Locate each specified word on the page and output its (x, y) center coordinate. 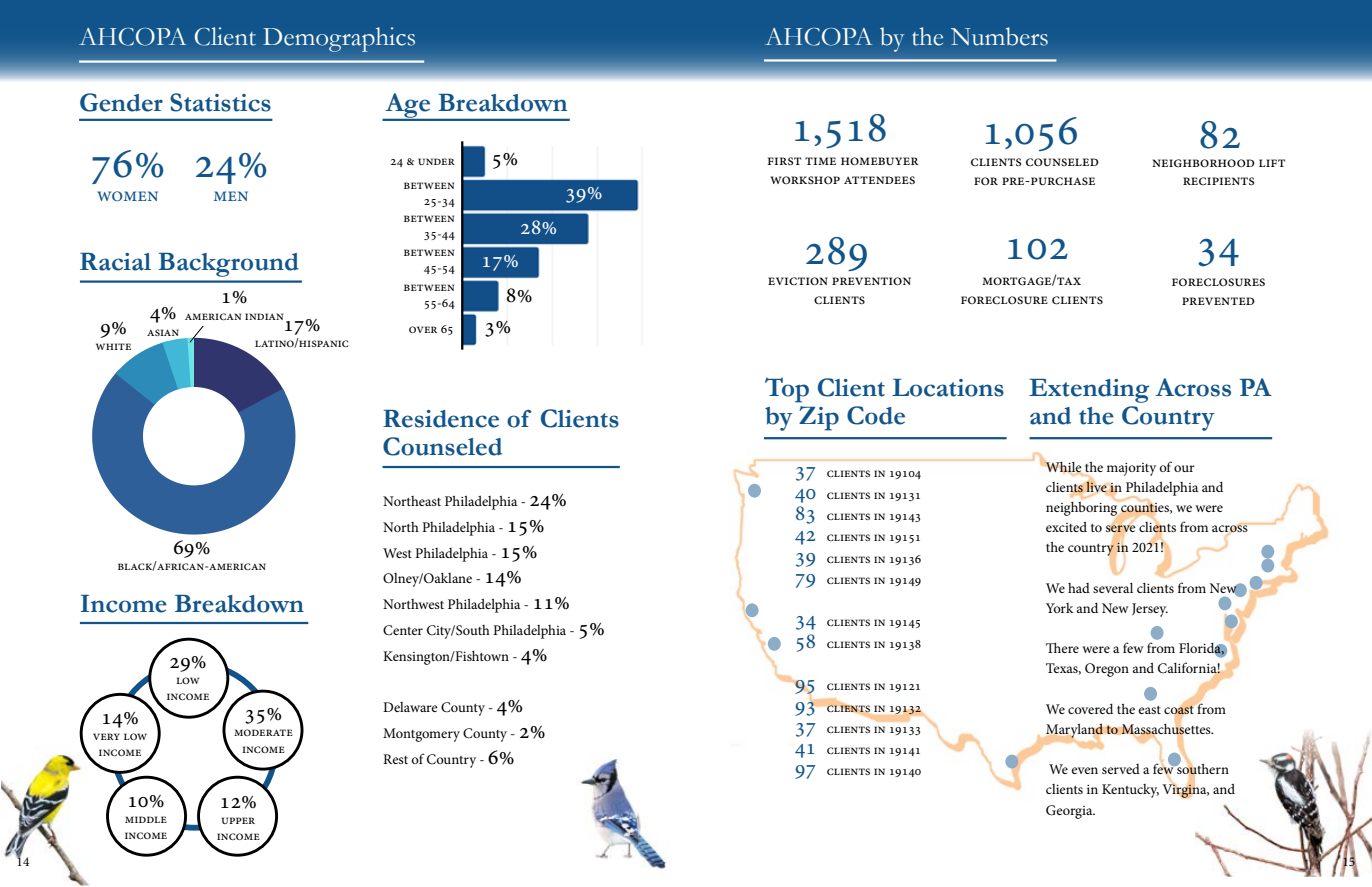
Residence (441, 419)
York (1060, 608)
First (784, 161)
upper (238, 820)
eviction (798, 281)
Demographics (339, 39)
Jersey (1150, 610)
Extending (1089, 391)
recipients (1218, 181)
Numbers (999, 36)
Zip (819, 418)
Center (403, 630)
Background (228, 265)
